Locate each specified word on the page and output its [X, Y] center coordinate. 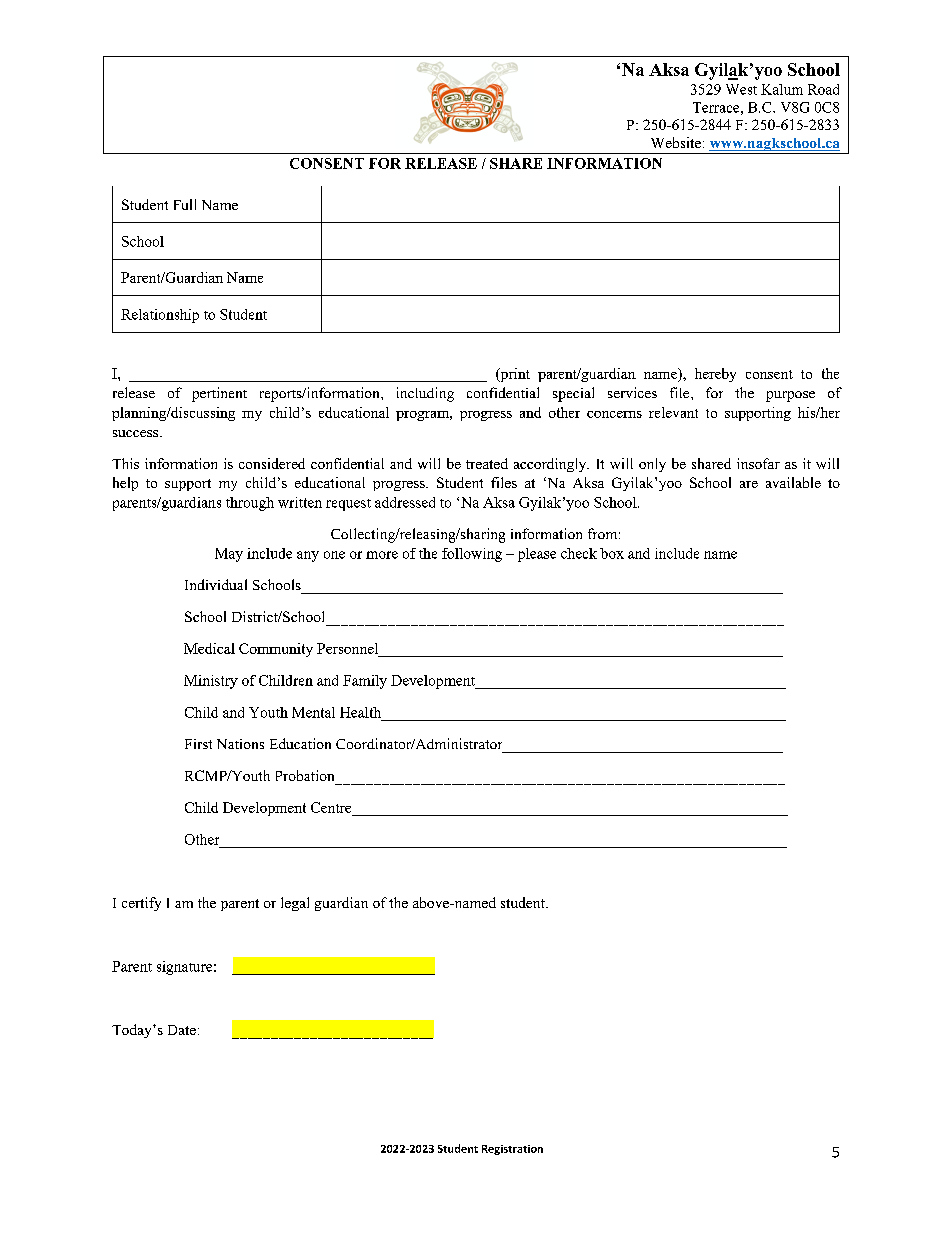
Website [676, 142]
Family [365, 682]
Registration [512, 1150]
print [514, 375]
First [198, 744]
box [612, 553]
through [250, 504]
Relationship [160, 316]
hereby [715, 375]
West [741, 89]
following [472, 555]
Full [185, 204]
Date [182, 1030]
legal [295, 904]
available [793, 482]
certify [141, 904]
